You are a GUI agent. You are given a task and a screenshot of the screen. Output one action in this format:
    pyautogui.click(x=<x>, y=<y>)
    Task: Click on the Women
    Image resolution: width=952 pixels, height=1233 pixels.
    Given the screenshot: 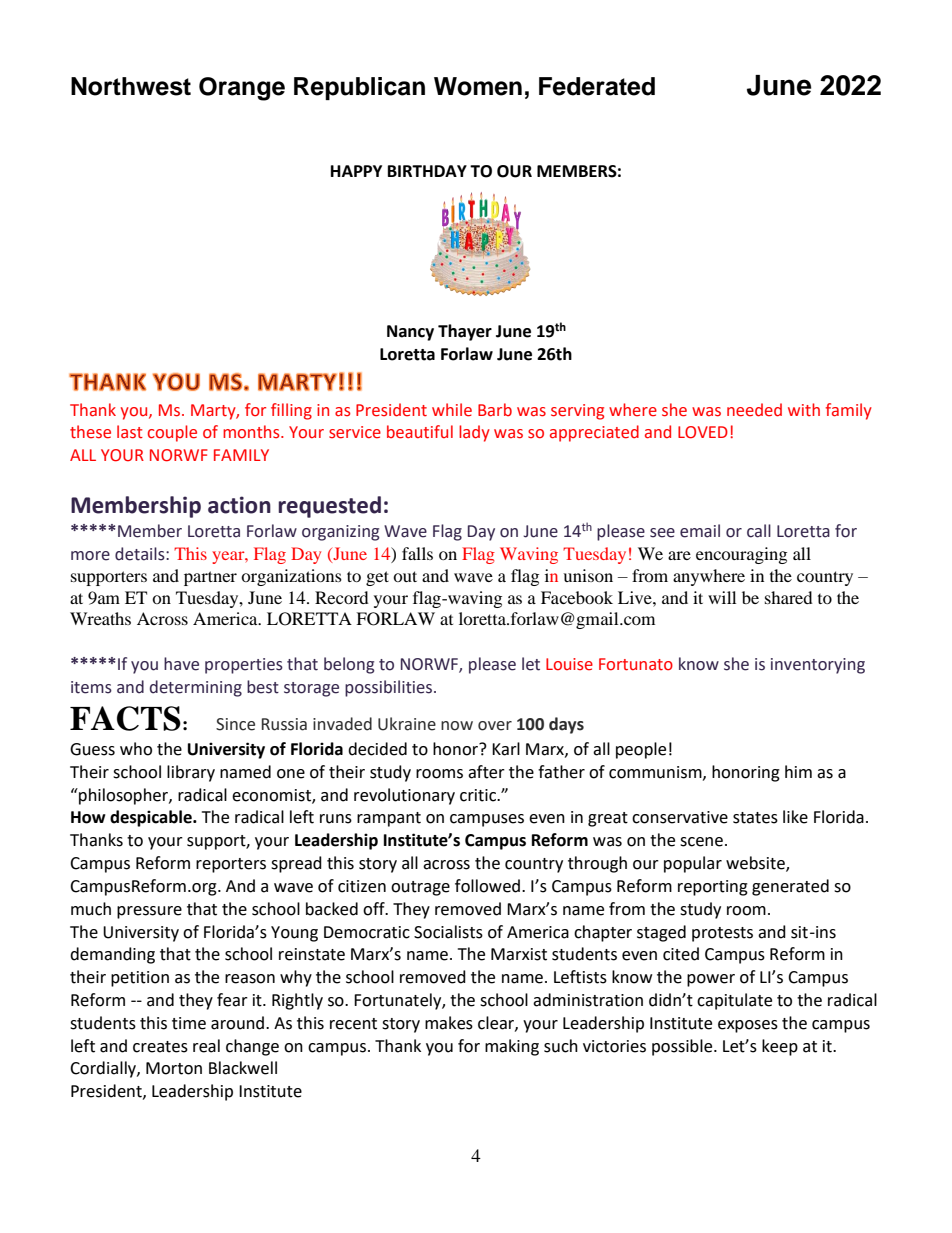 What is the action you would take?
    pyautogui.click(x=478, y=86)
